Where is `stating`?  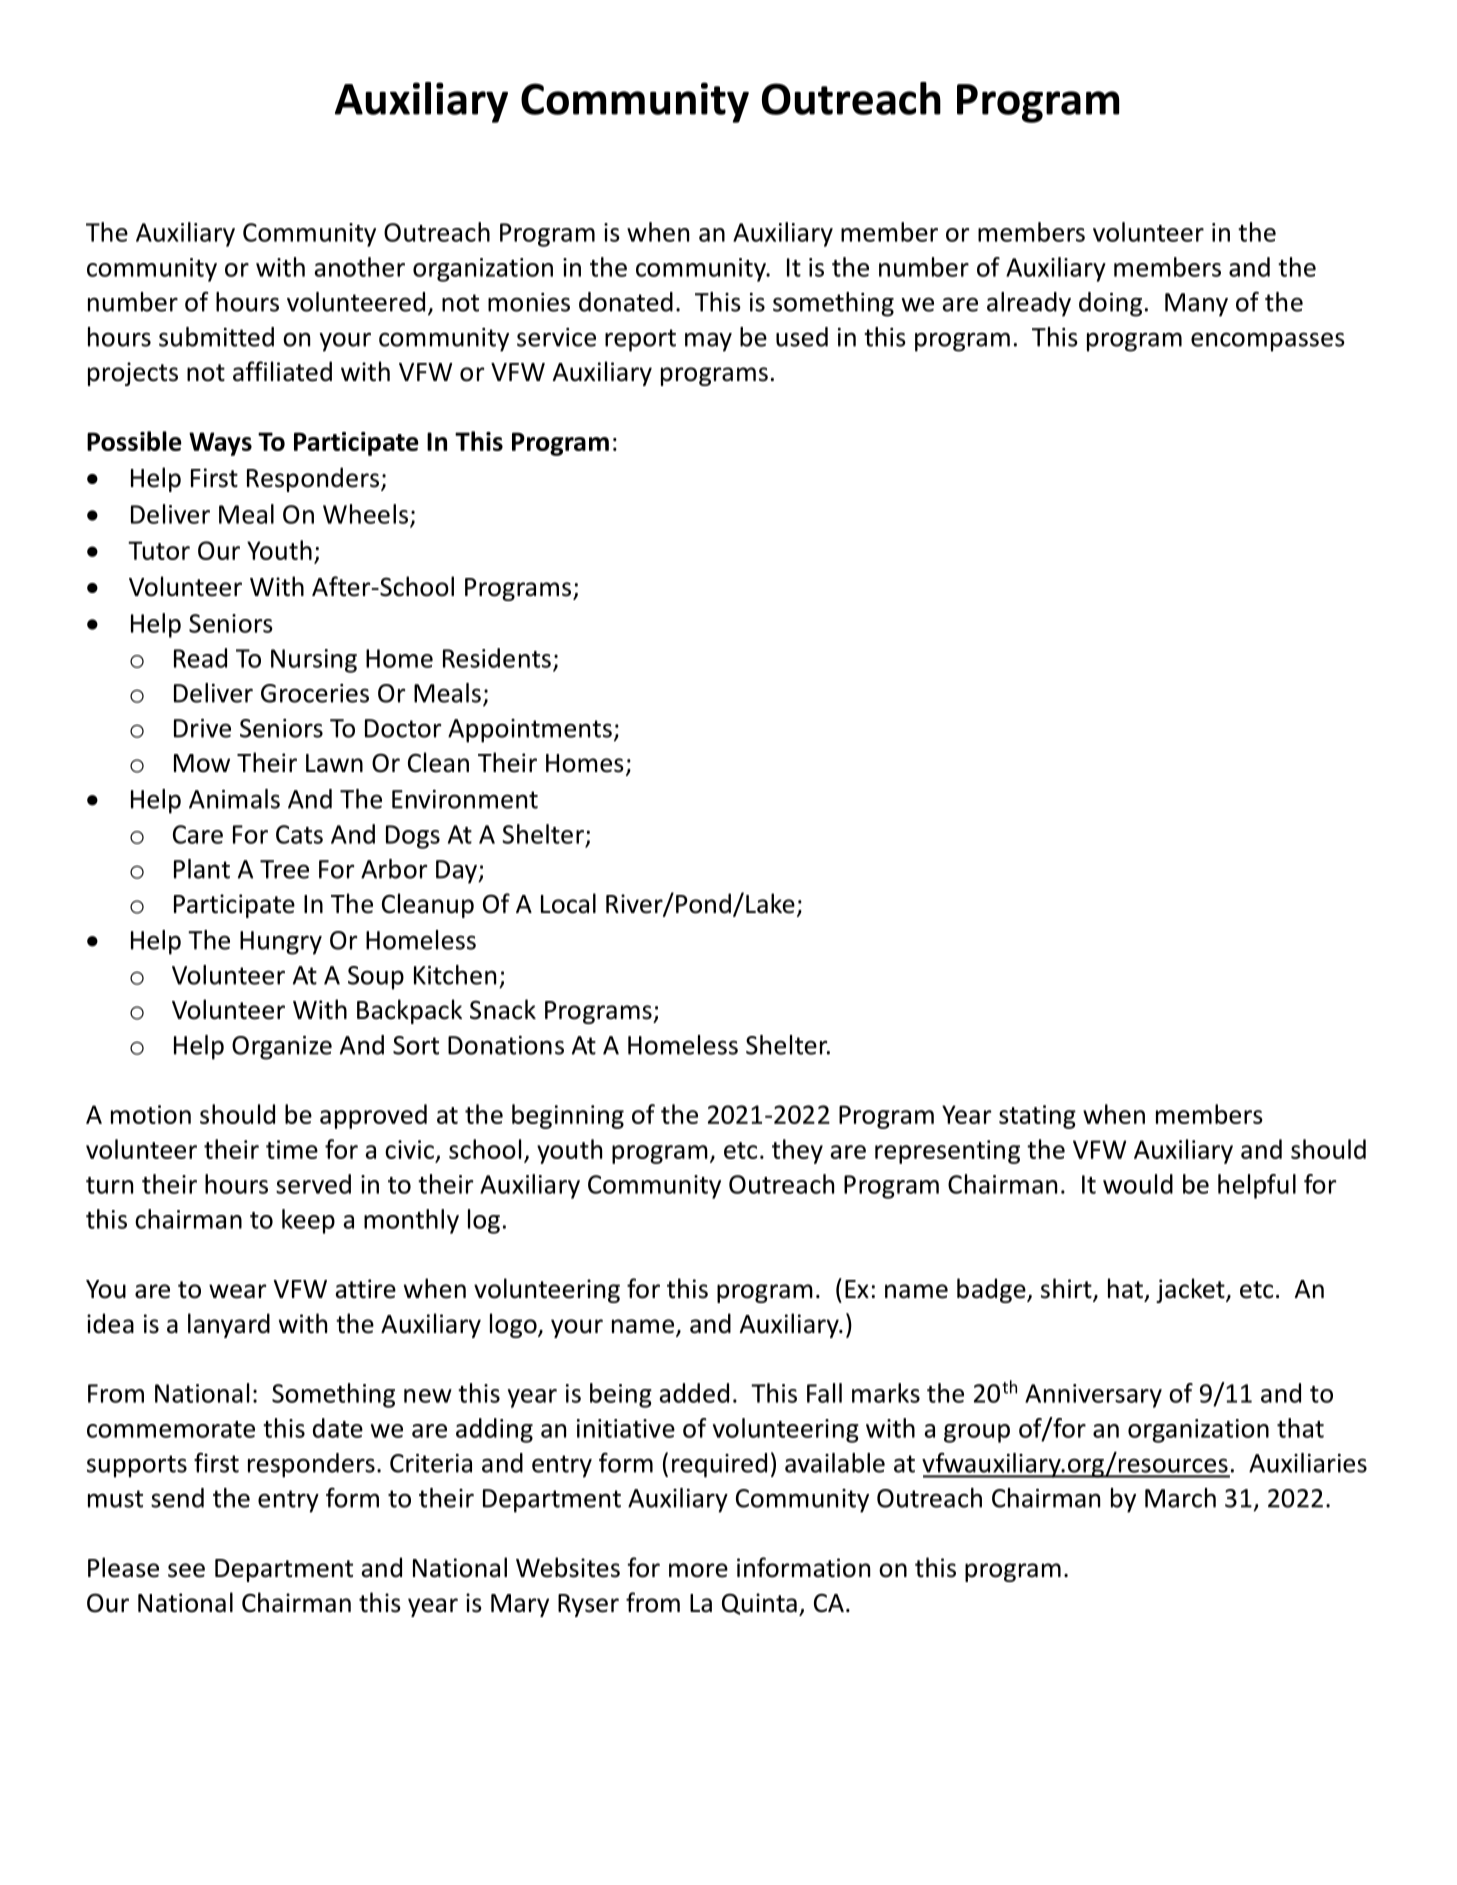 stating is located at coordinates (1037, 1117).
